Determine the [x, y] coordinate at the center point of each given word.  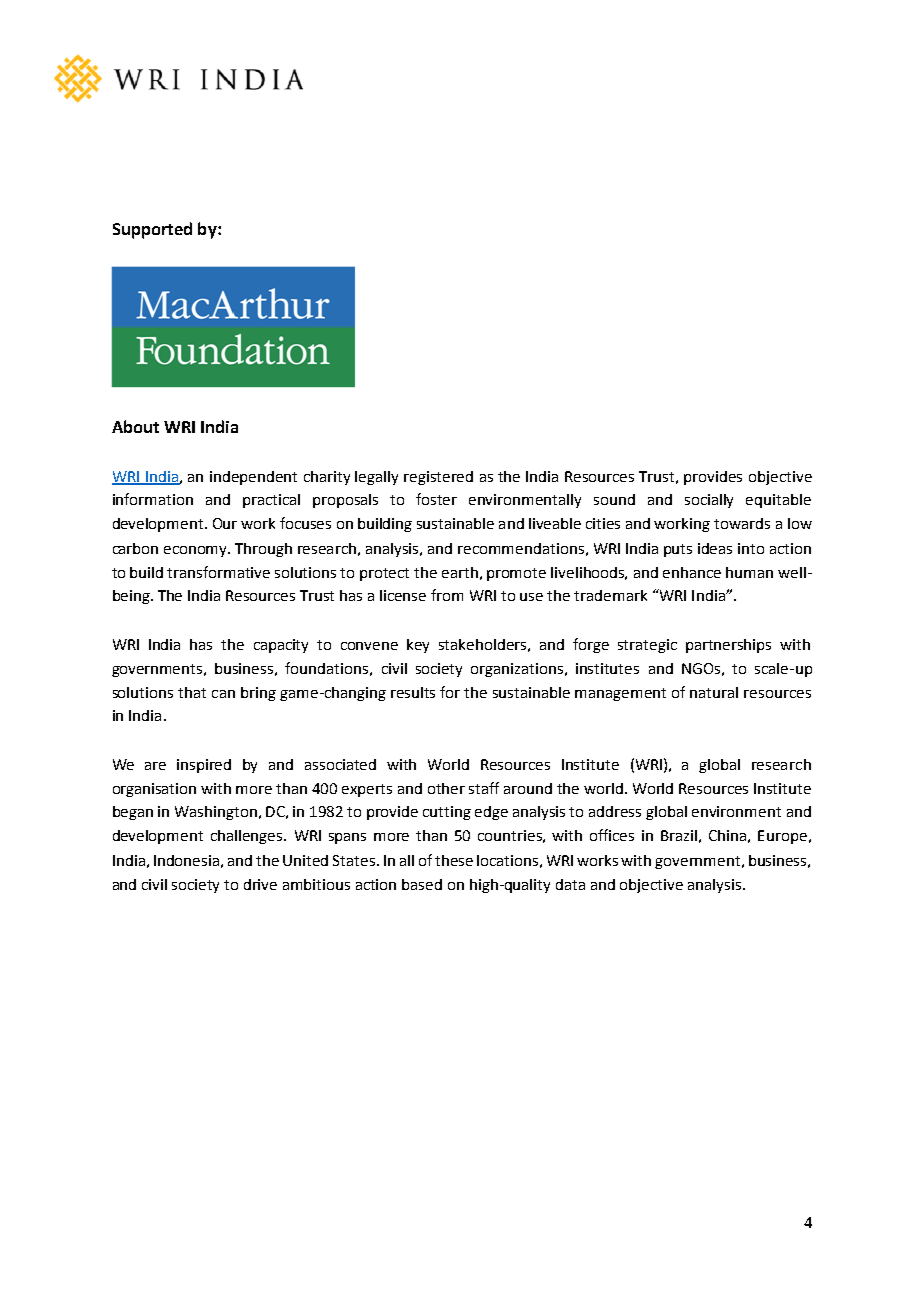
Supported [152, 230]
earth [460, 572]
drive [260, 884]
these [454, 860]
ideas [715, 548]
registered [438, 478]
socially [709, 501]
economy [197, 551]
